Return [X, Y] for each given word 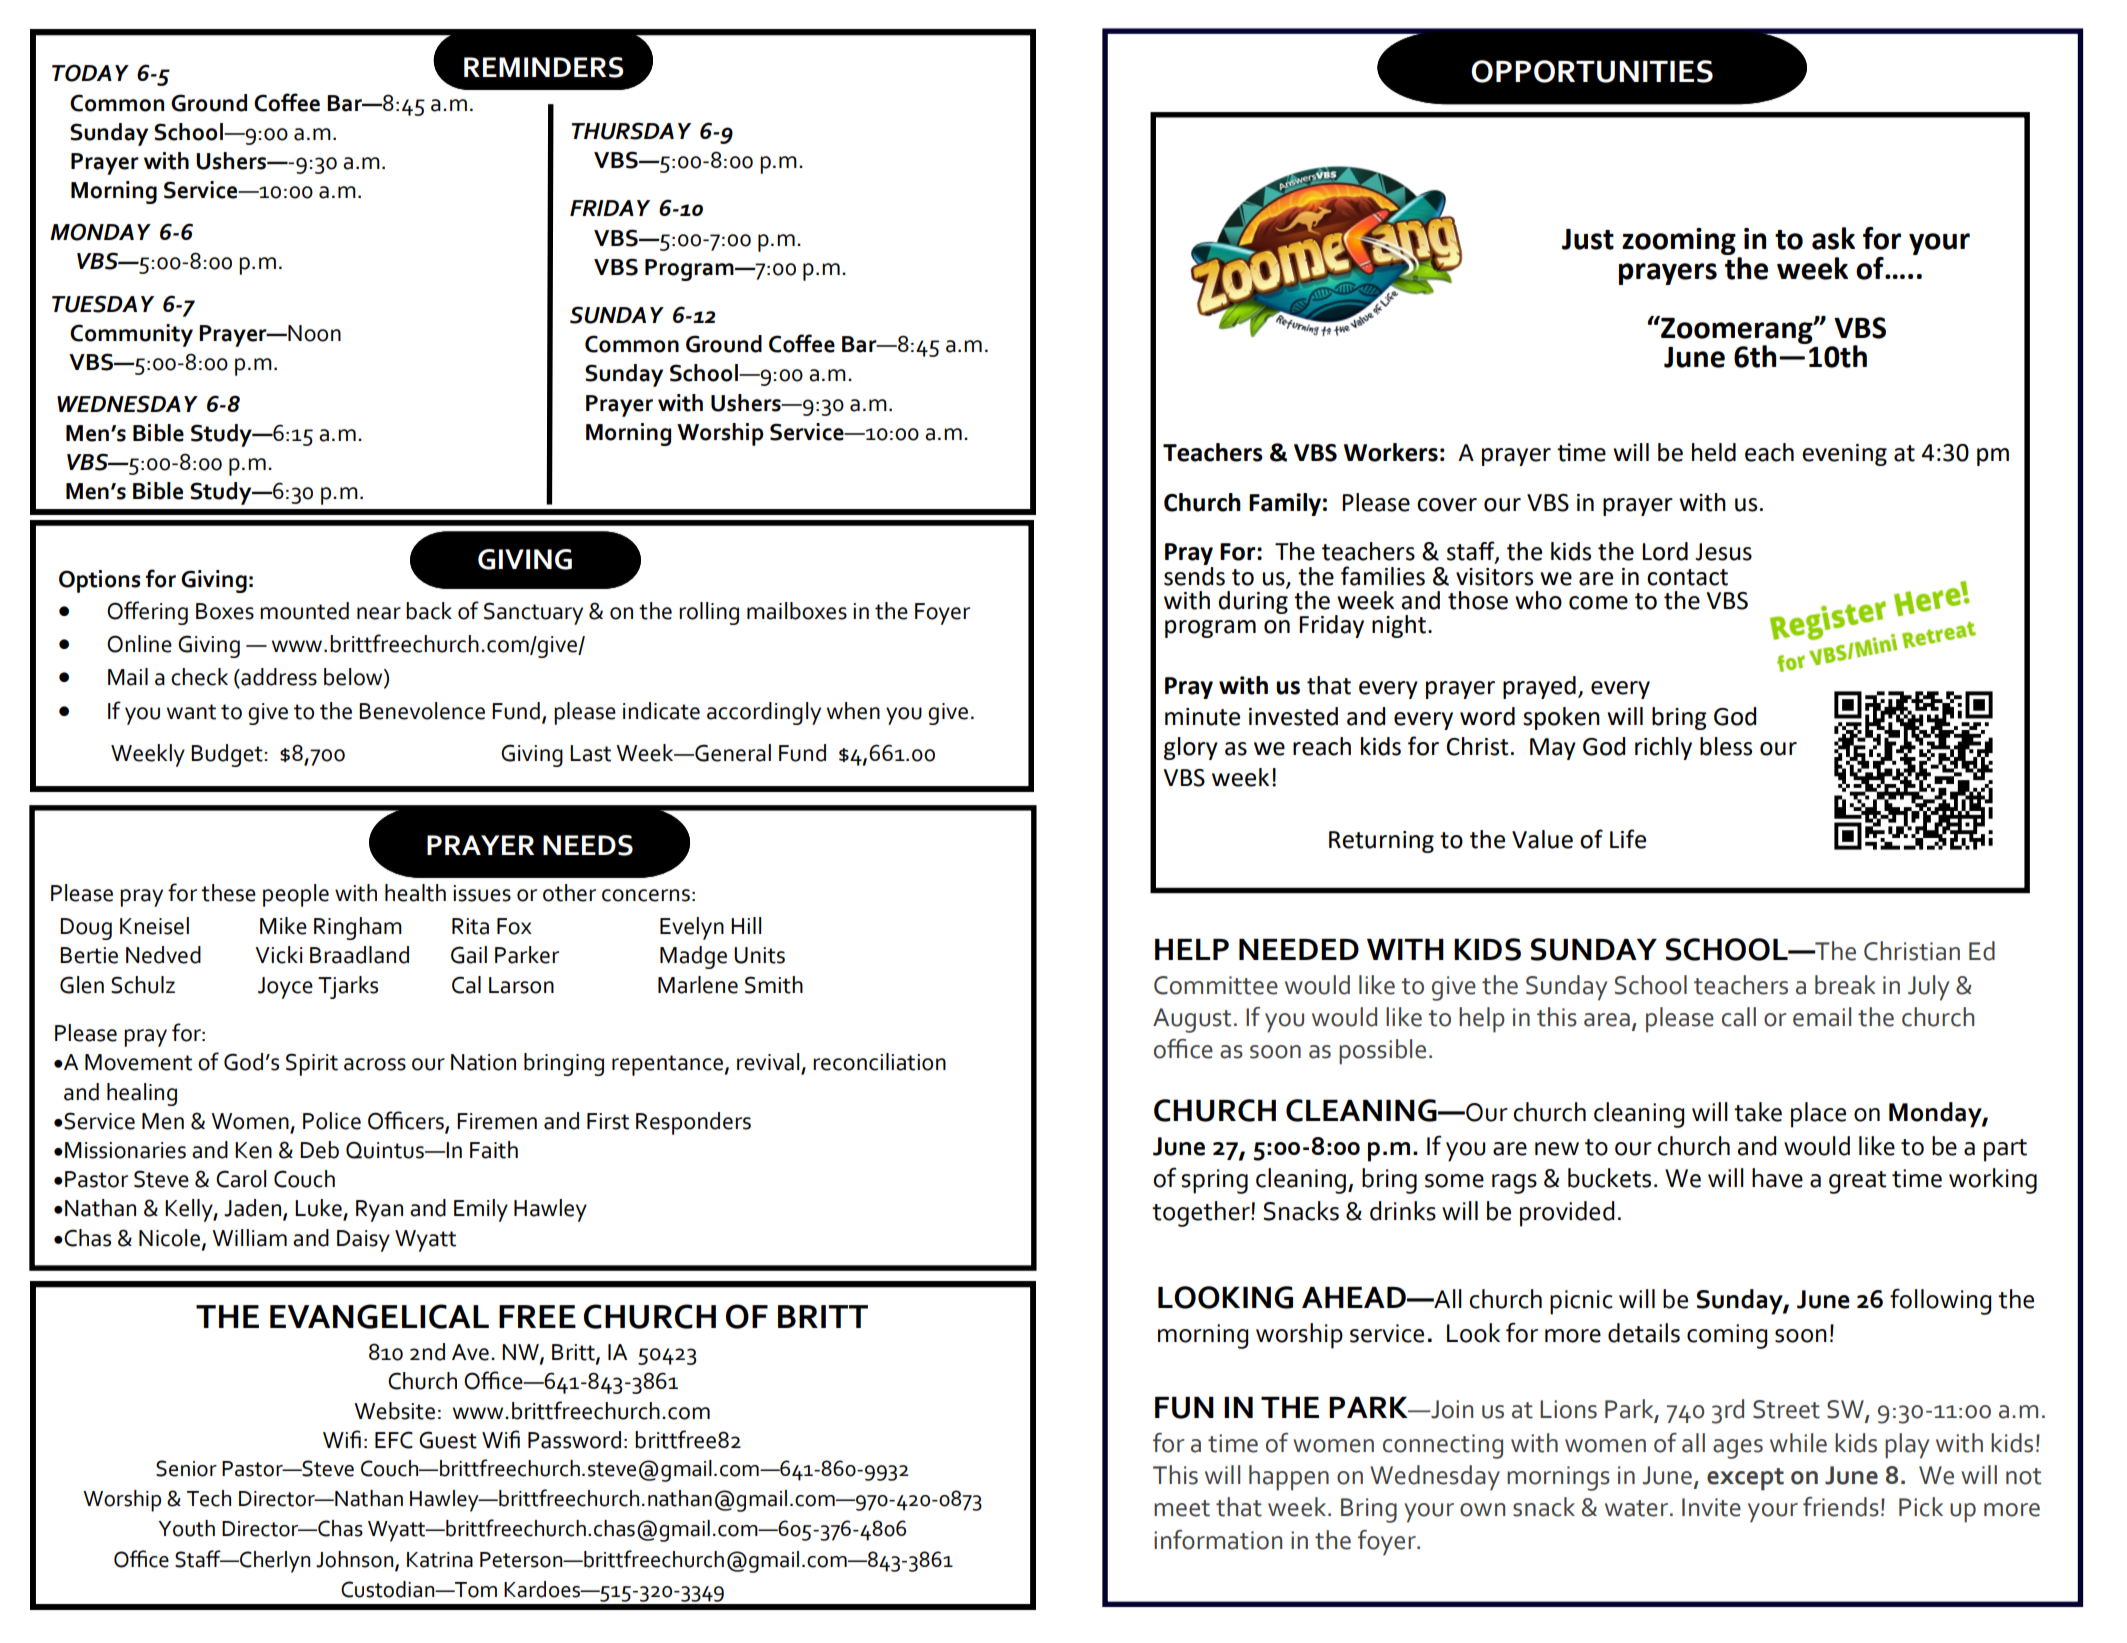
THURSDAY [631, 131]
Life [1628, 839]
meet [1182, 1508]
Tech [209, 1498]
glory [1191, 748]
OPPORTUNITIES [1592, 71]
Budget [228, 755]
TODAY [90, 73]
